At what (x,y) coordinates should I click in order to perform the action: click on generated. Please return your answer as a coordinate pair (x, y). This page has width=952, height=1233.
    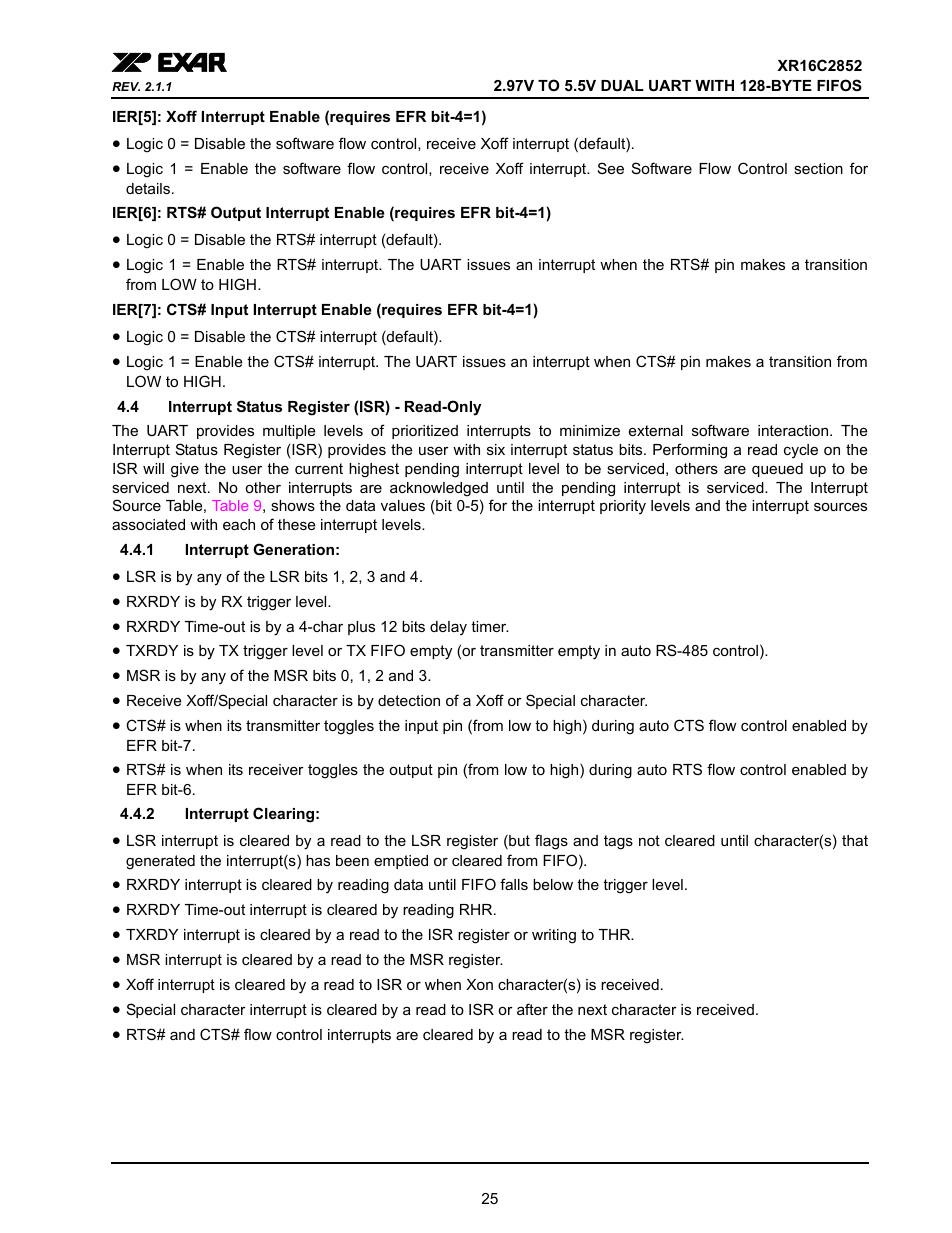
    Looking at the image, I should click on (160, 862).
